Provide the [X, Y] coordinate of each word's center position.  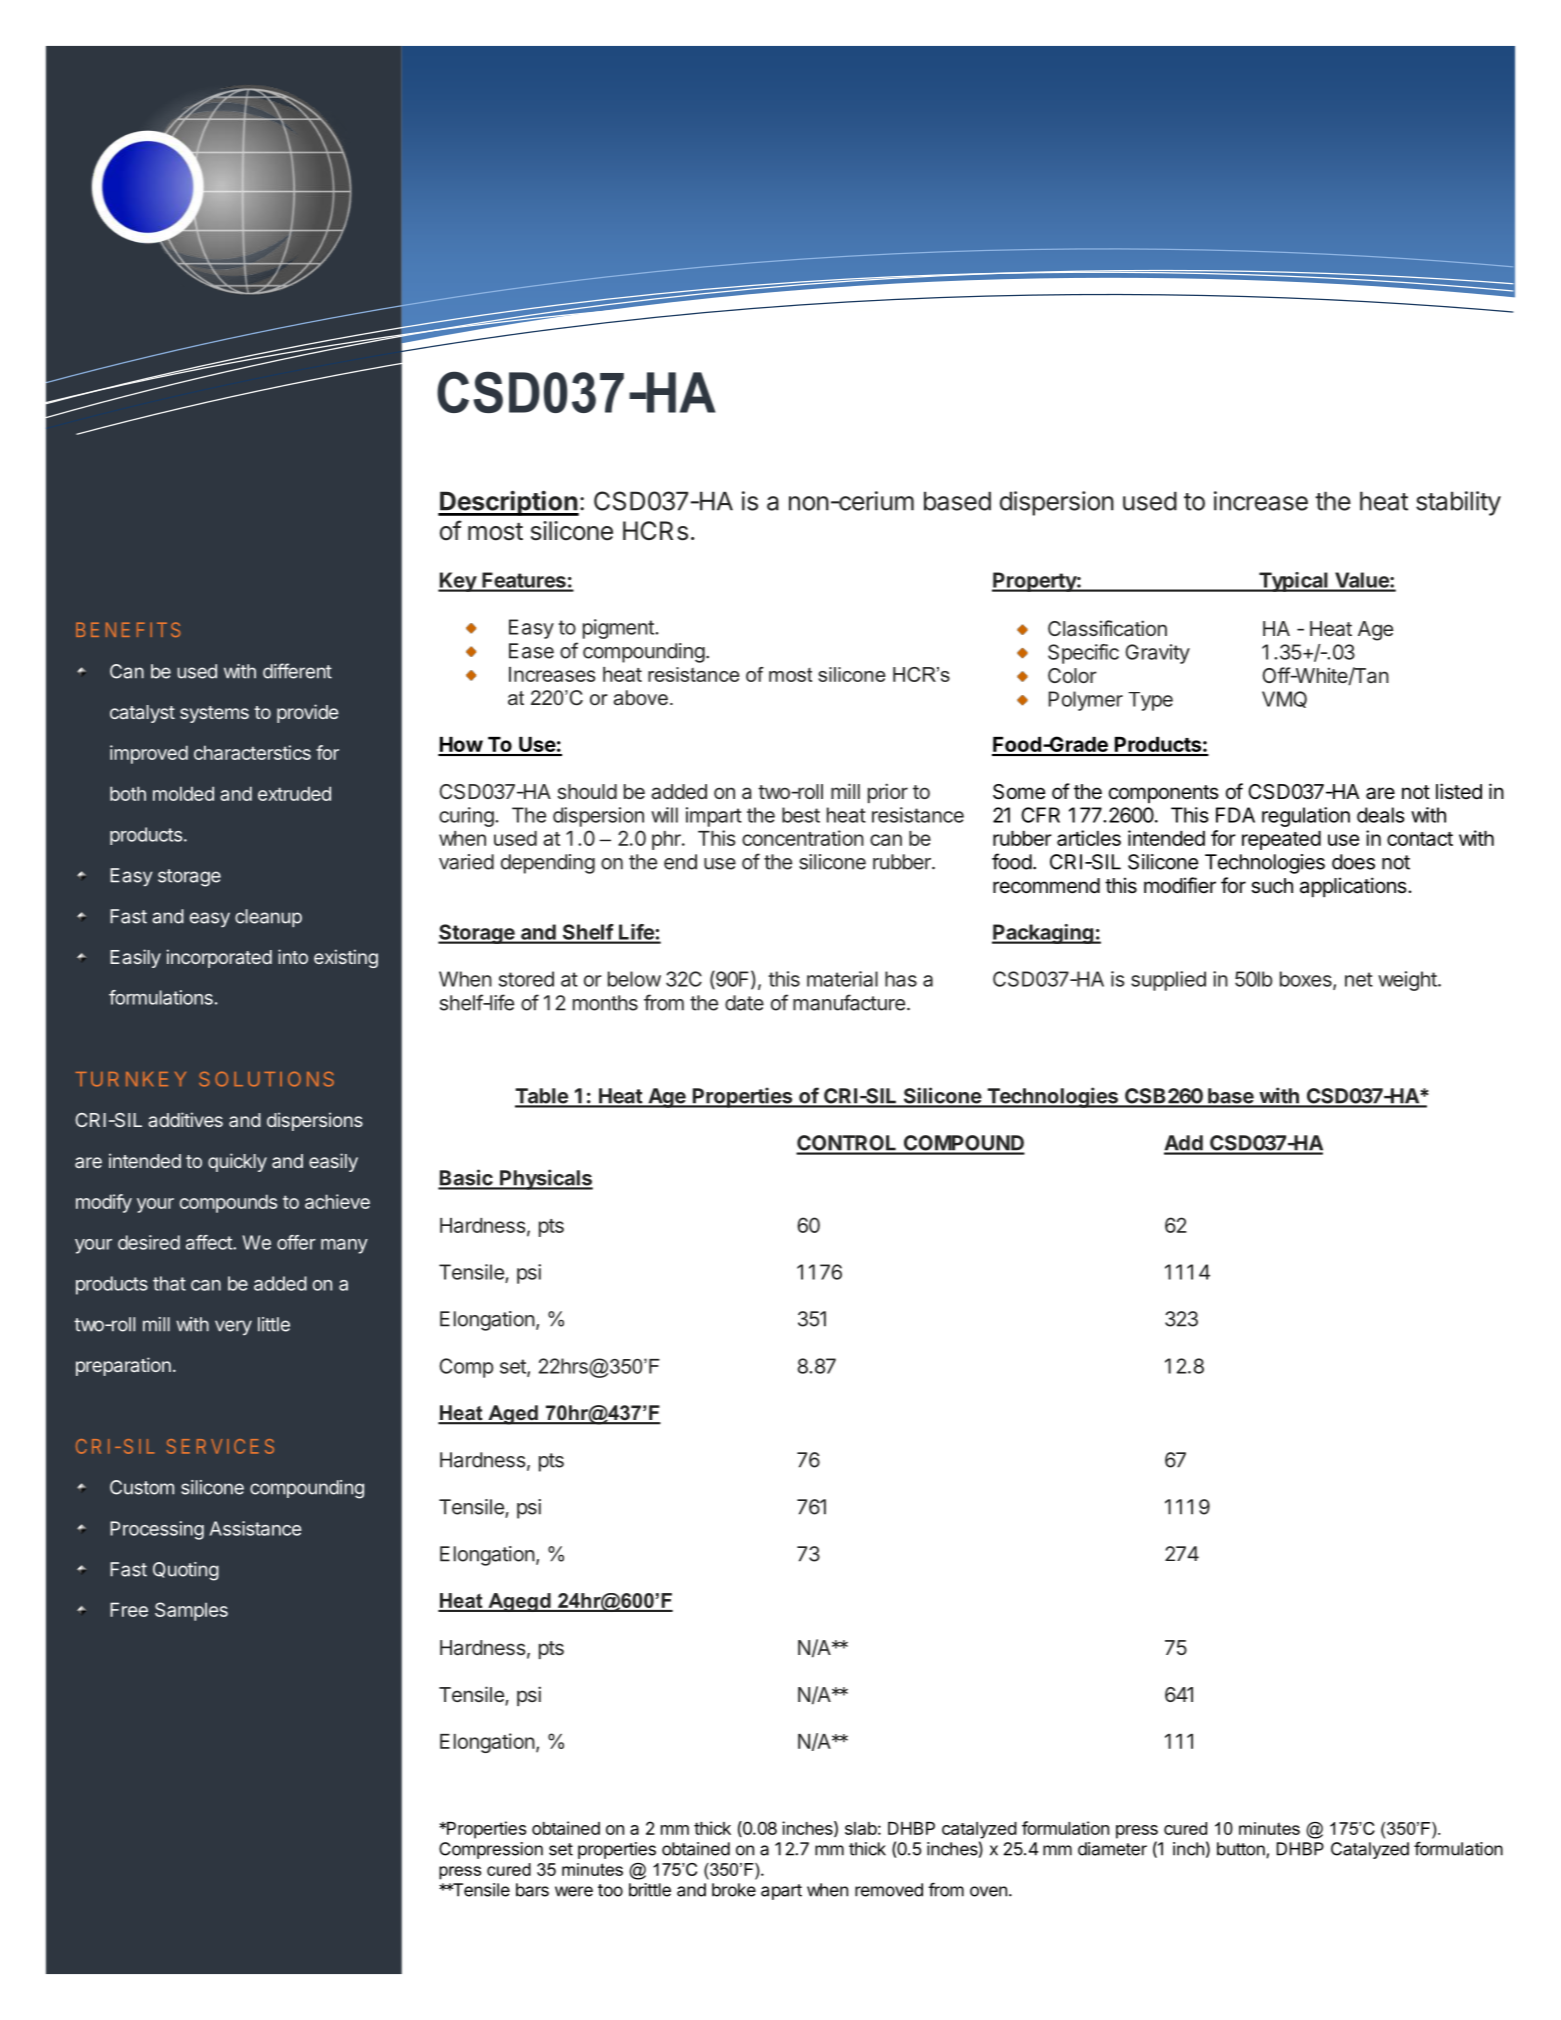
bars [532, 1890]
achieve [337, 1201]
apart [781, 1892]
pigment [619, 629]
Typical [1293, 582]
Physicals [545, 1179]
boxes [1307, 980]
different [297, 671]
